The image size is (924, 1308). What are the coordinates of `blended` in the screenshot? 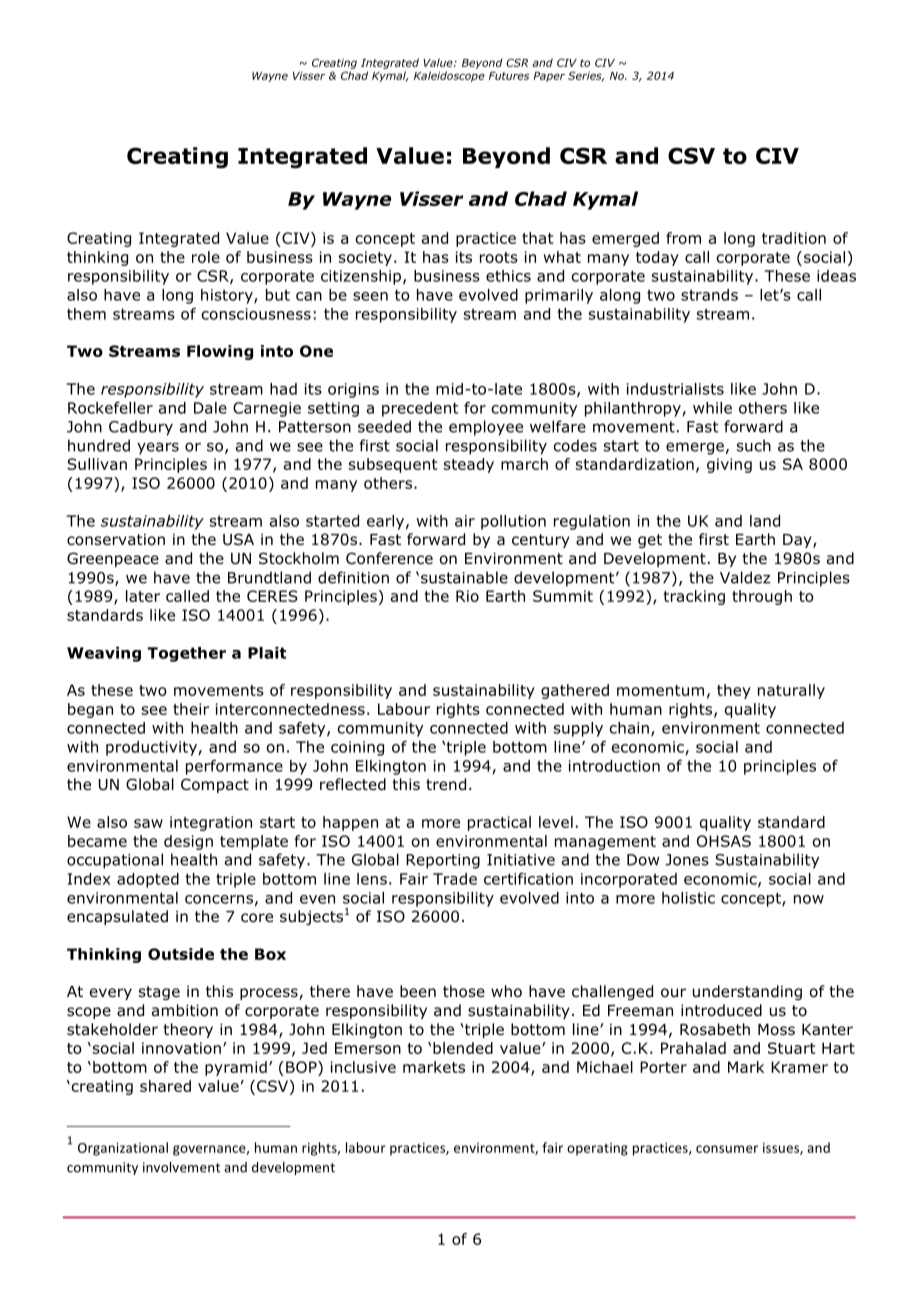 It's located at (463, 1048).
